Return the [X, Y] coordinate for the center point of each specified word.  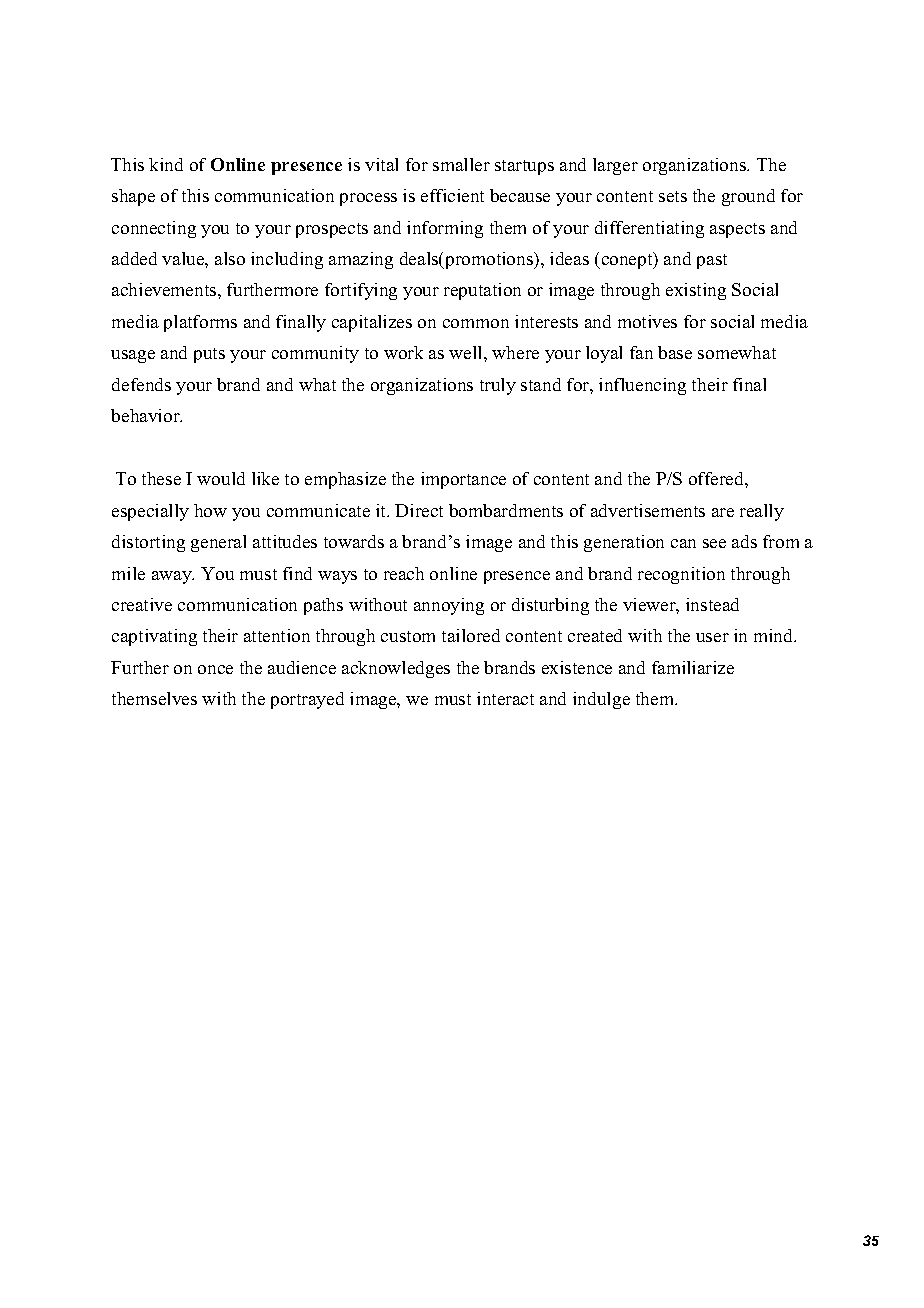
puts [209, 355]
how [210, 510]
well [467, 352]
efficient [452, 195]
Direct [419, 510]
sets [673, 196]
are [723, 512]
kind [166, 164]
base [675, 352]
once [215, 669]
